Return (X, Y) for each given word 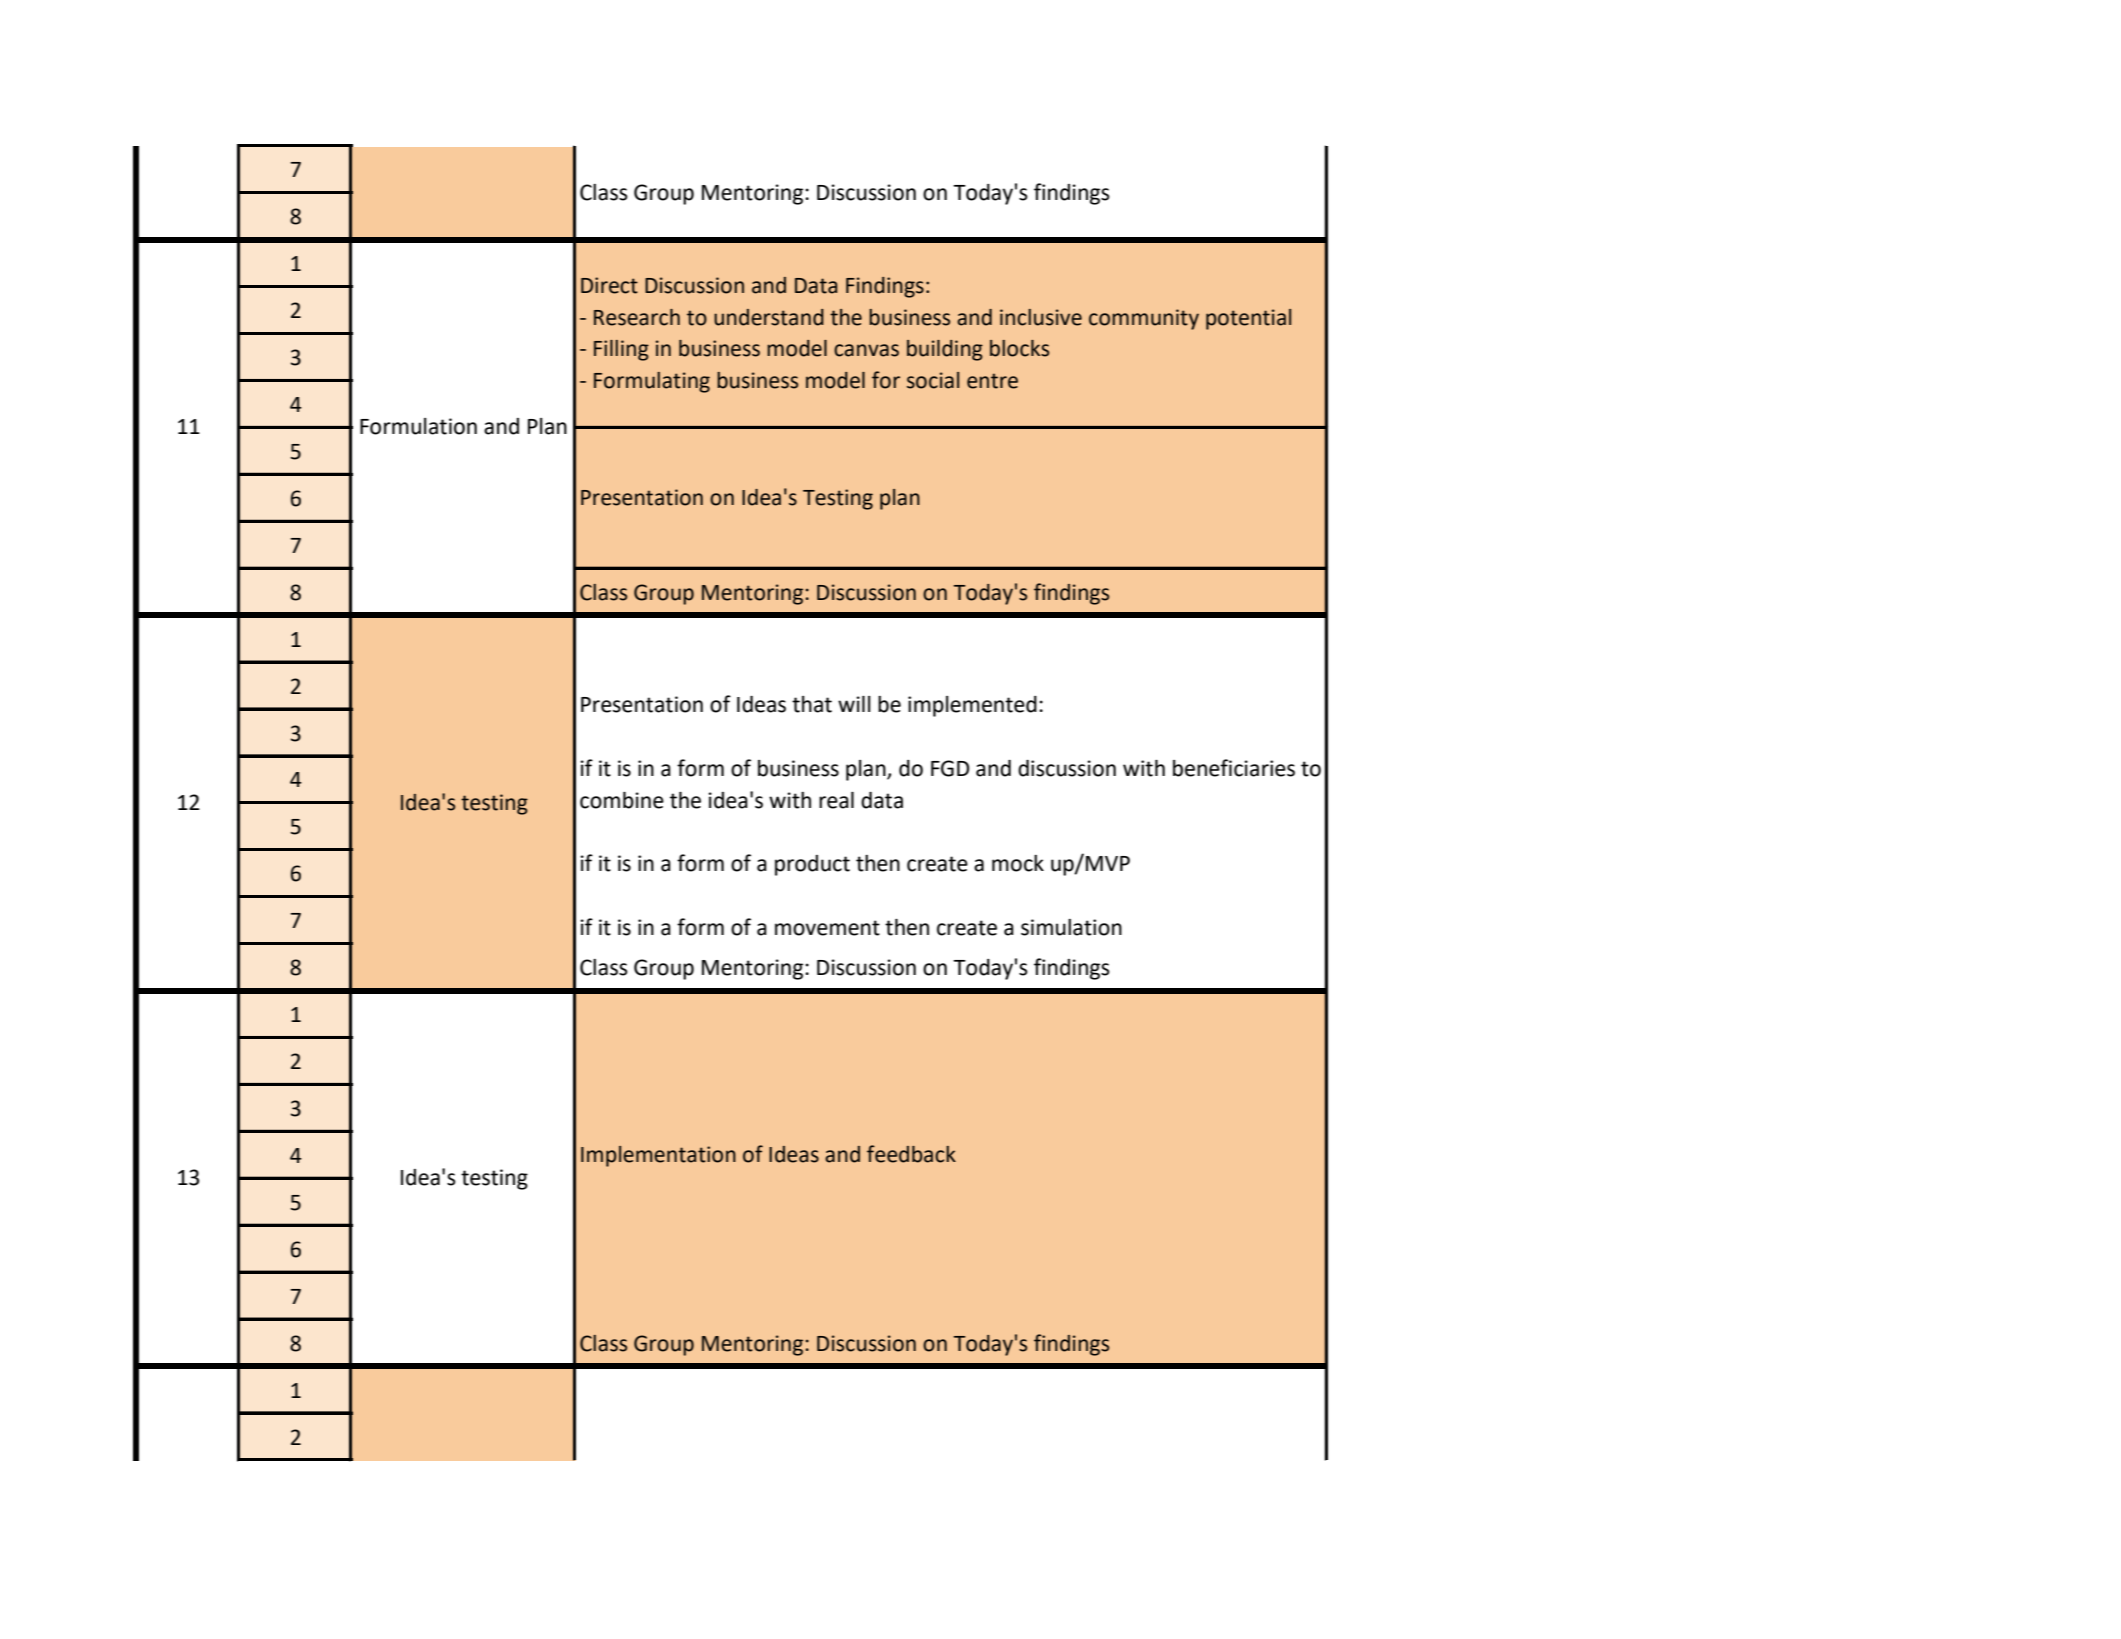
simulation (1071, 927)
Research (637, 317)
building (945, 350)
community (1144, 319)
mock (1018, 863)
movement (827, 928)
